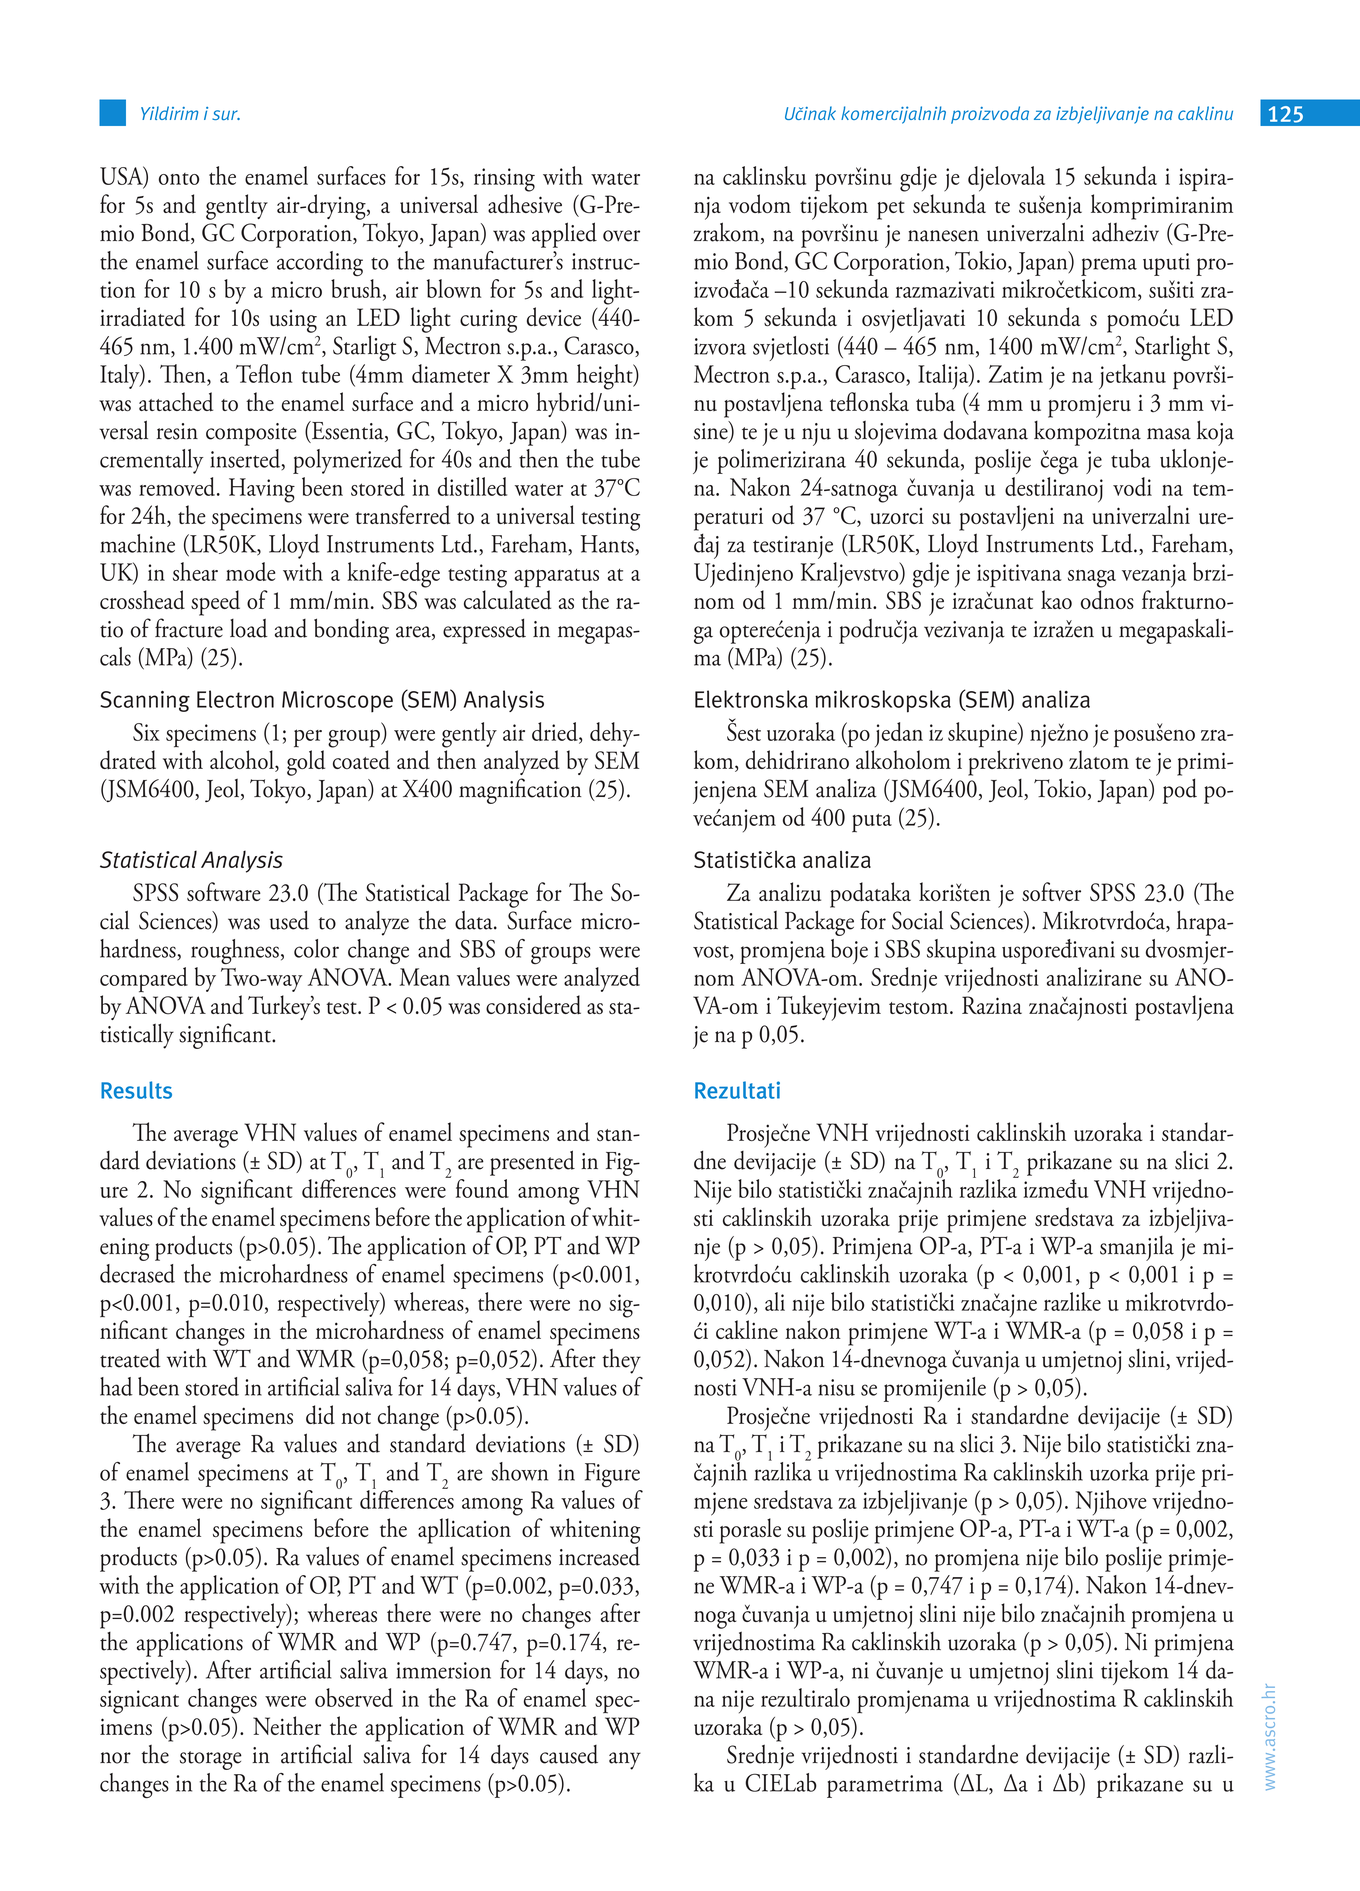  What do you see at coordinates (608, 544) in the screenshot?
I see `Hants` at bounding box center [608, 544].
